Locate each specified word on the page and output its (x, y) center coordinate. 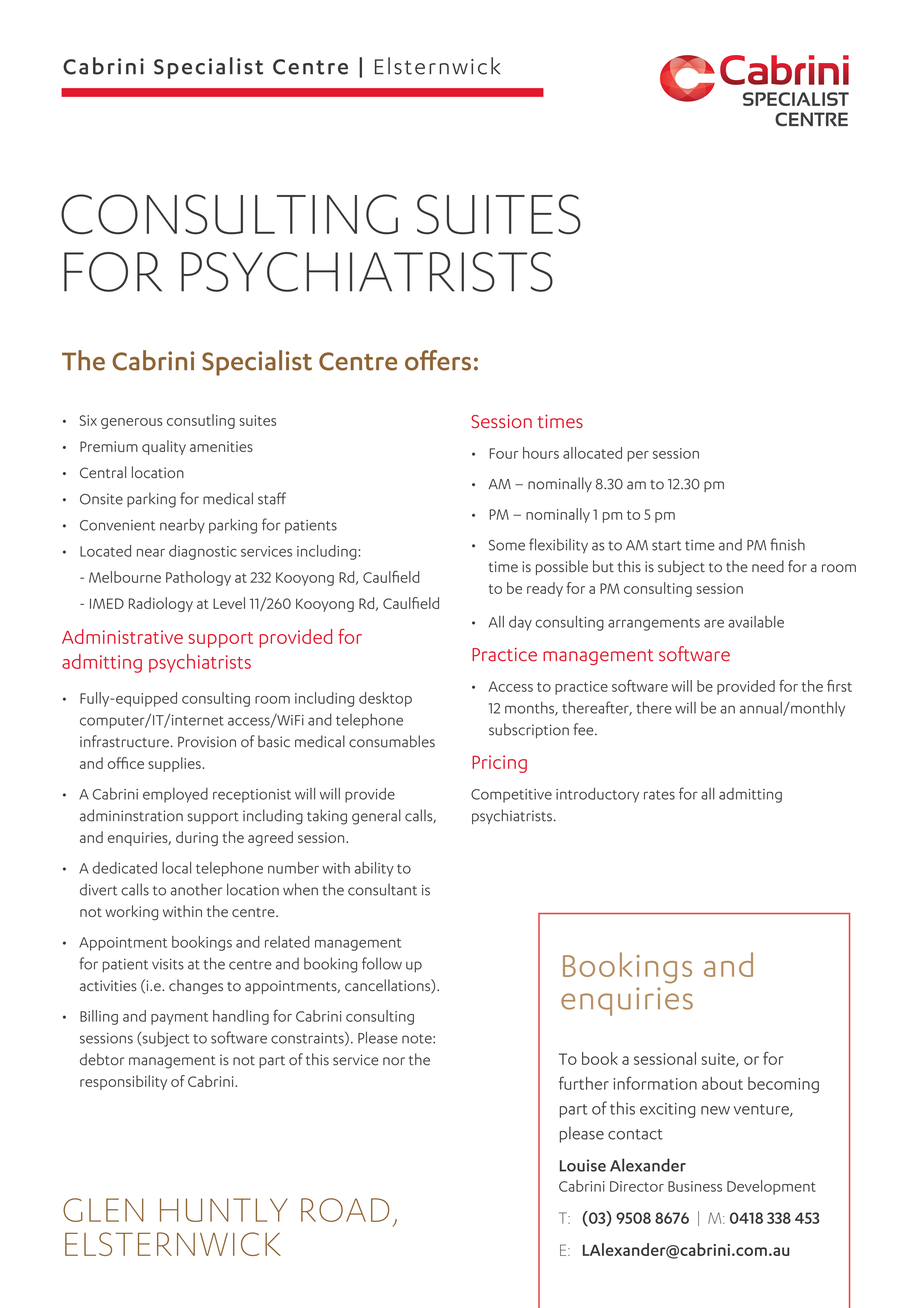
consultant (382, 889)
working (131, 913)
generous (132, 423)
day (520, 623)
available (756, 622)
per (638, 456)
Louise (583, 1165)
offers (438, 360)
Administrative (122, 636)
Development (771, 1187)
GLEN (103, 1210)
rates (659, 795)
